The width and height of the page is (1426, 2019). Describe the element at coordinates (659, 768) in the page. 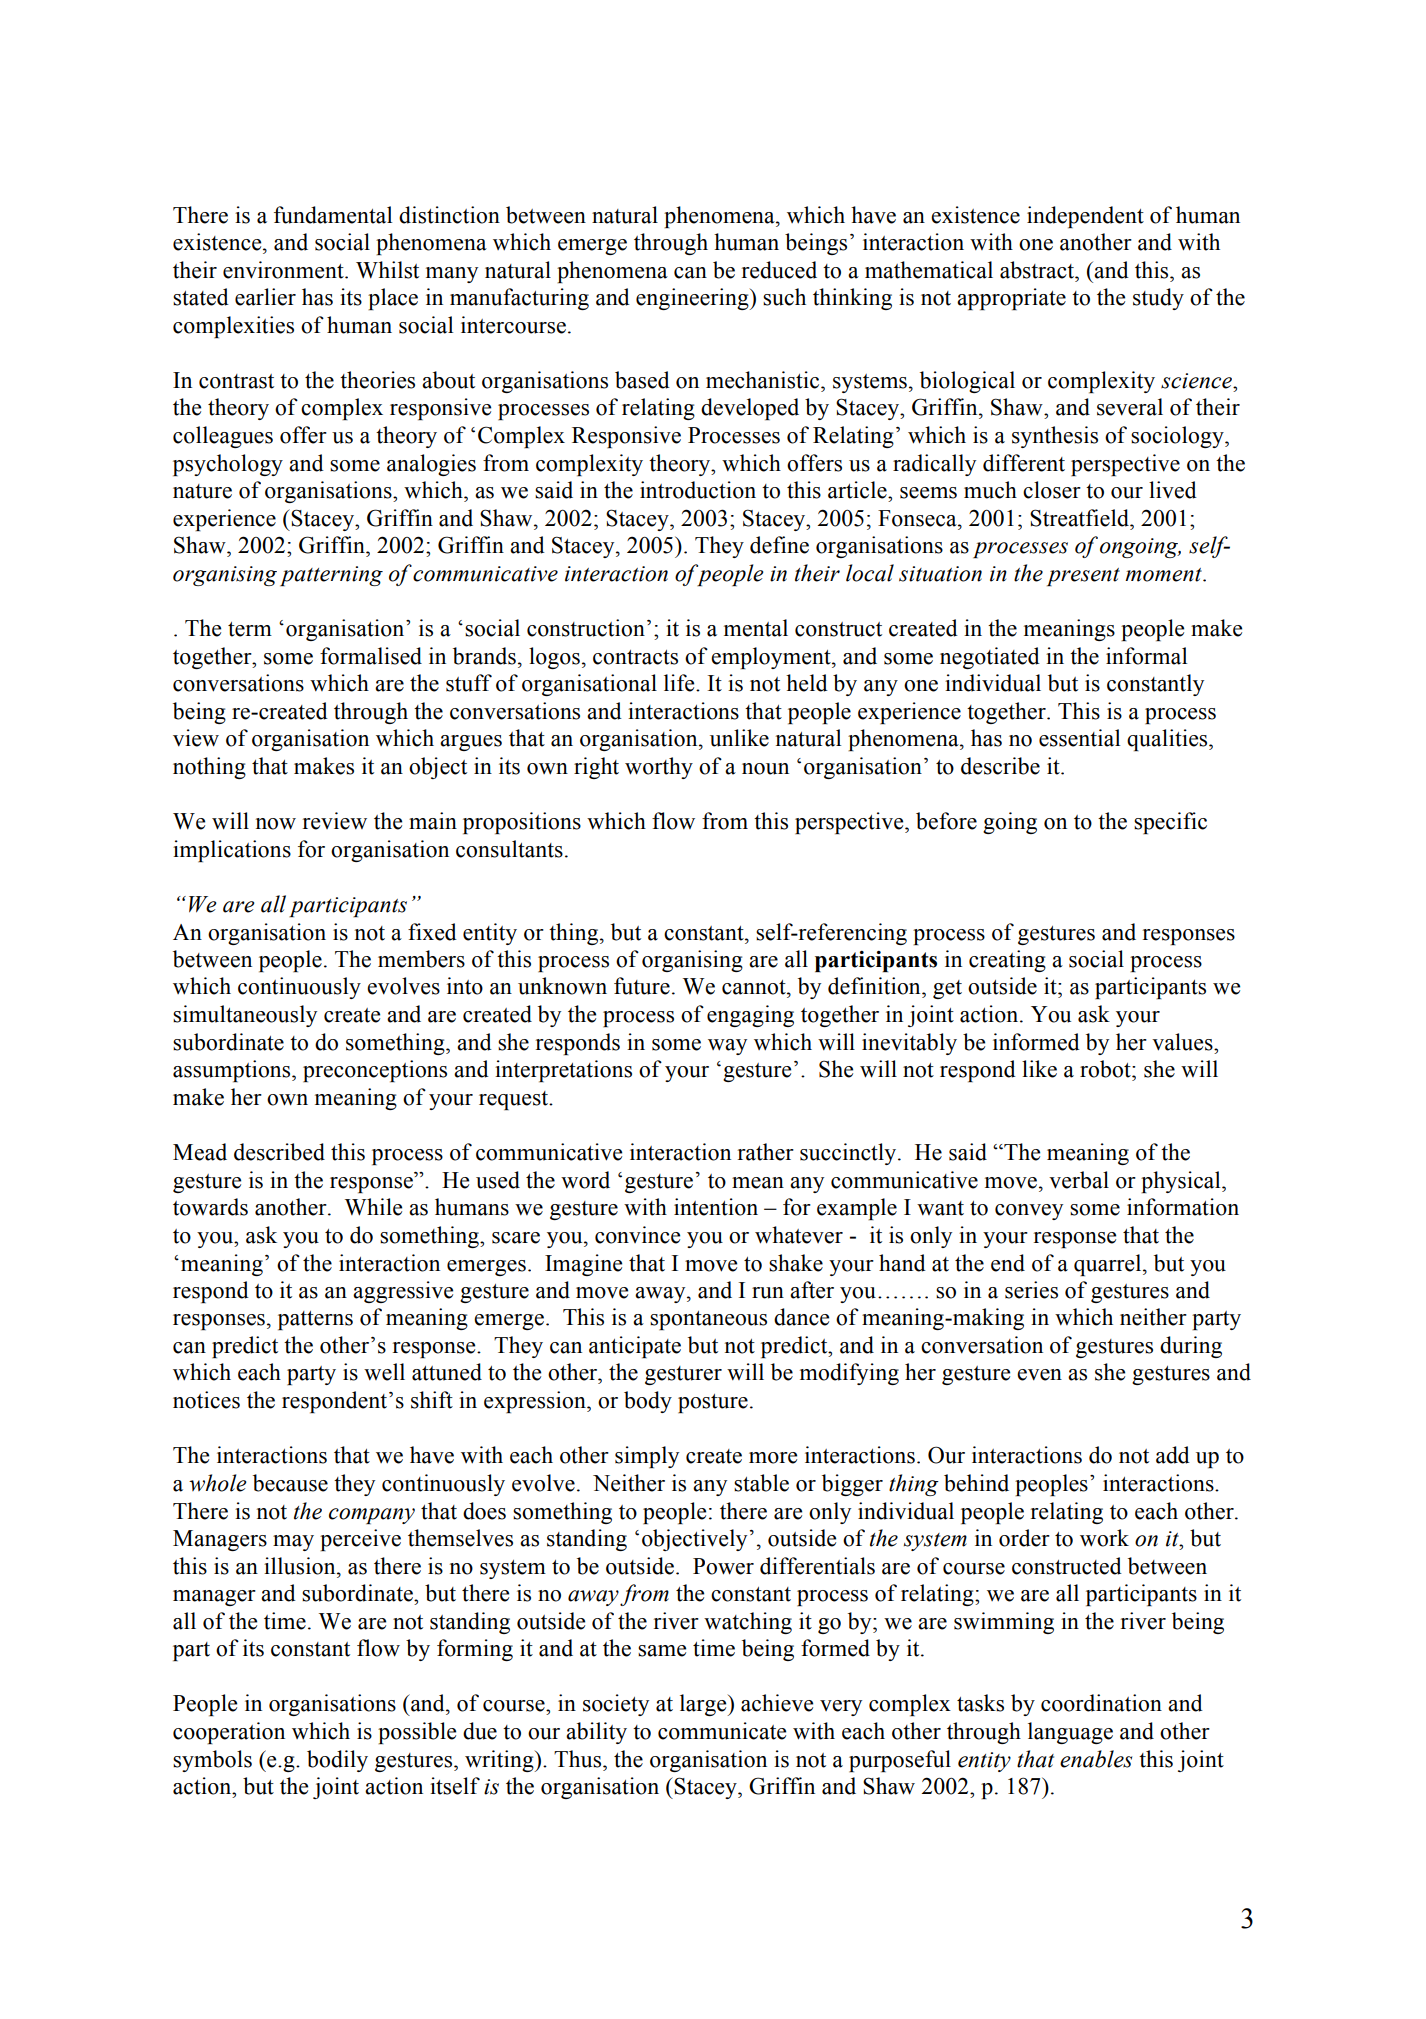

I see `worthy` at that location.
